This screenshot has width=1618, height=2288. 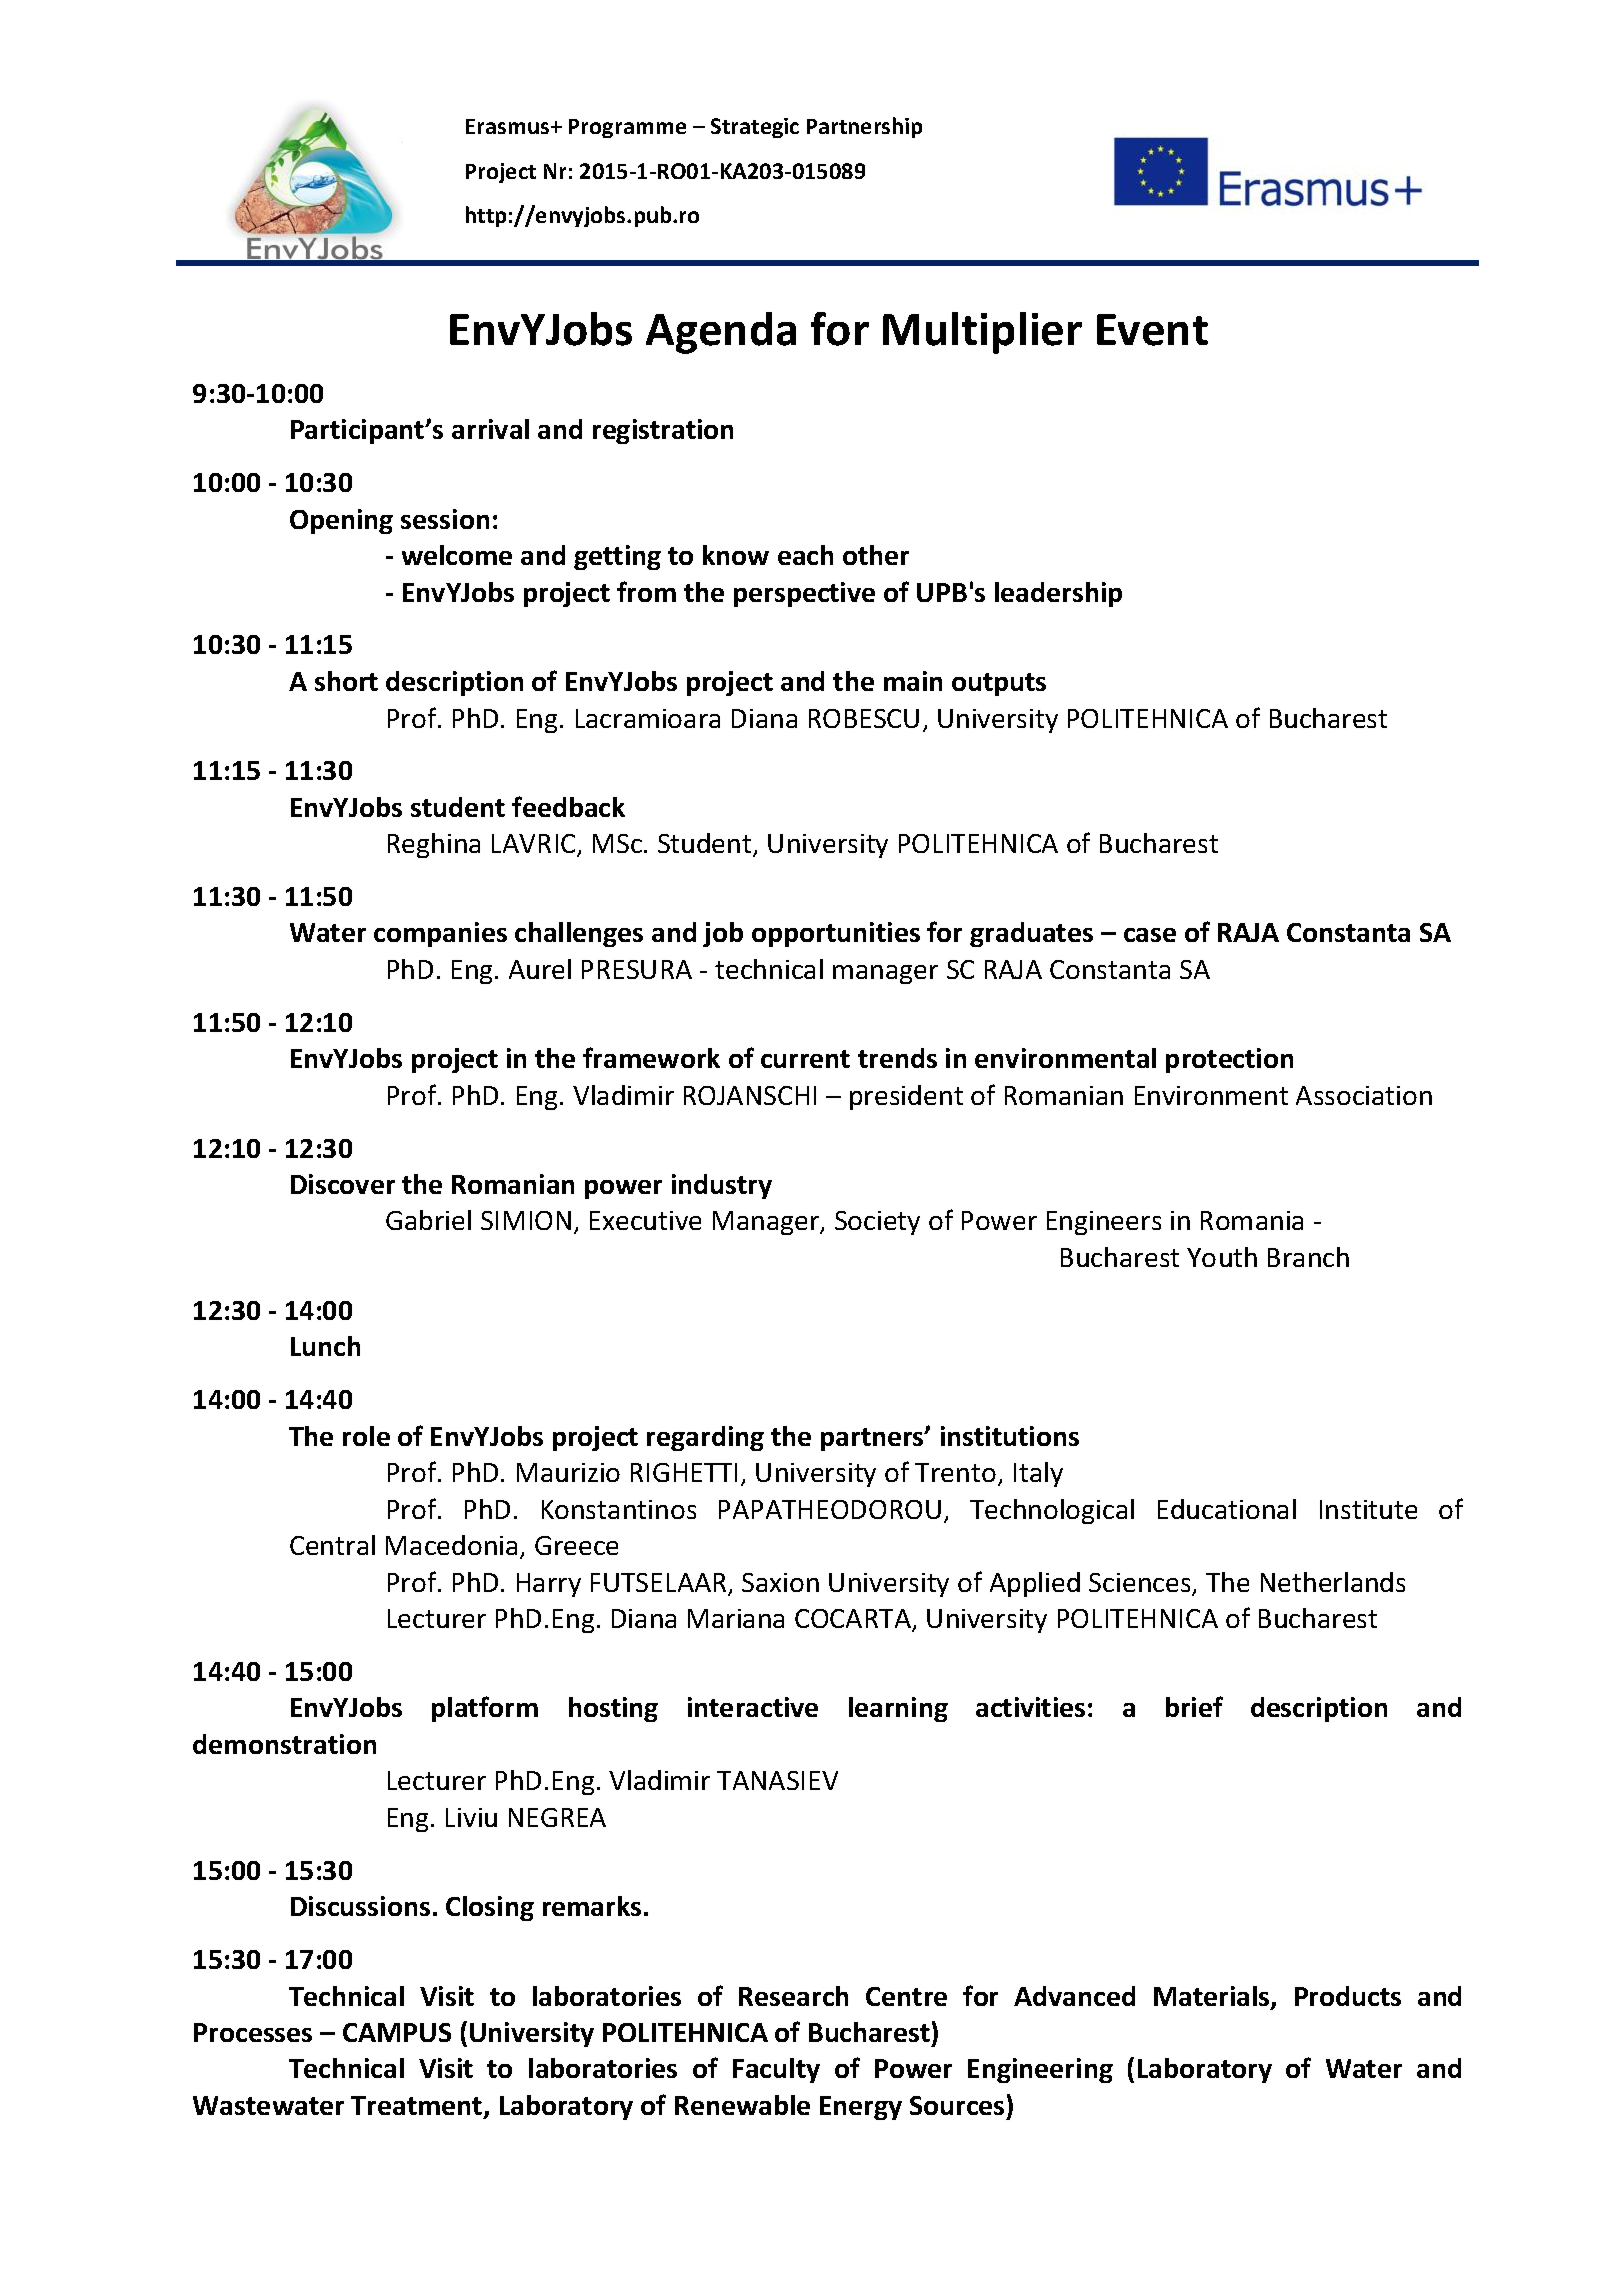 I want to click on current, so click(x=805, y=1059).
